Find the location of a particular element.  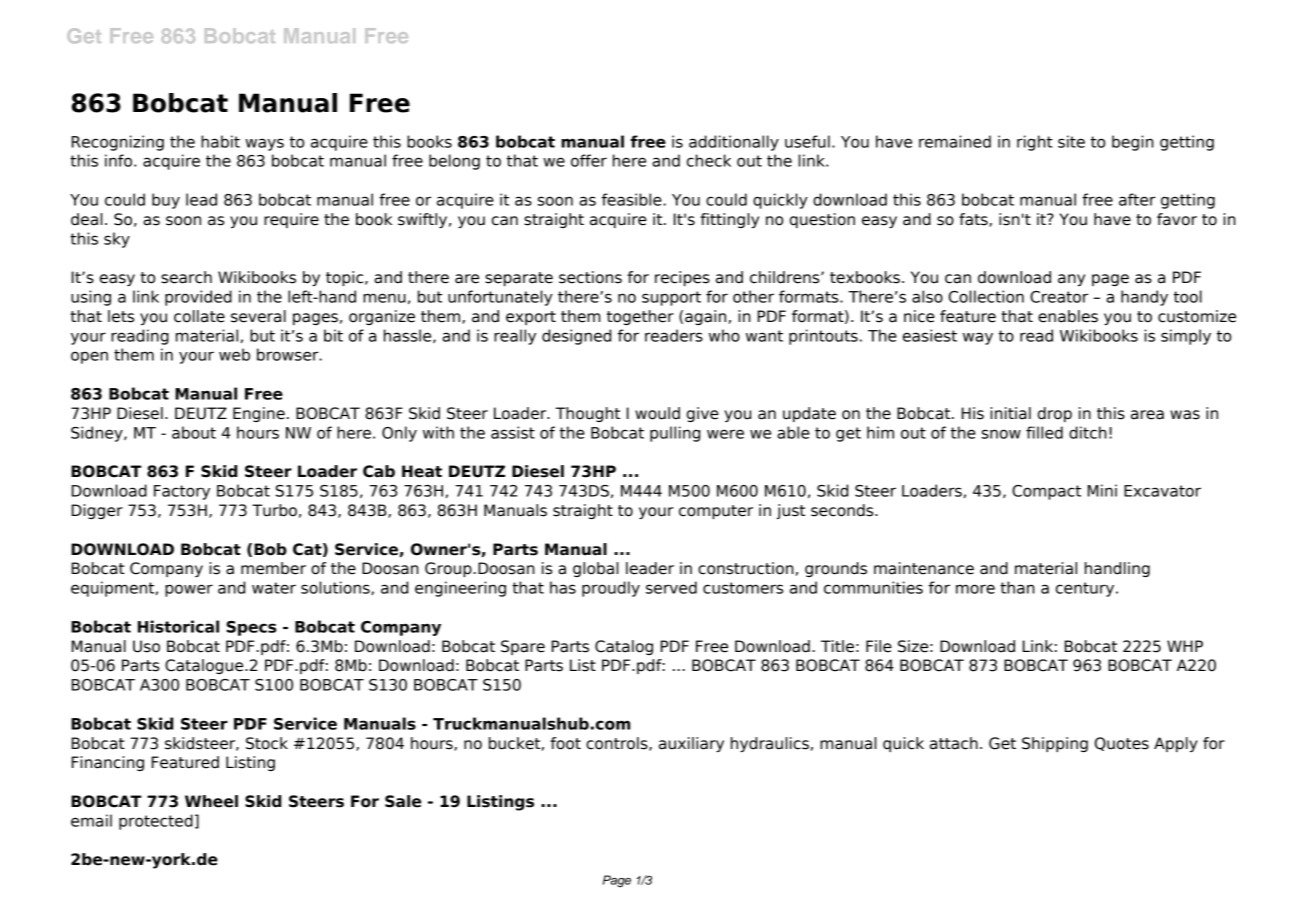

habit is located at coordinates (220, 141).
